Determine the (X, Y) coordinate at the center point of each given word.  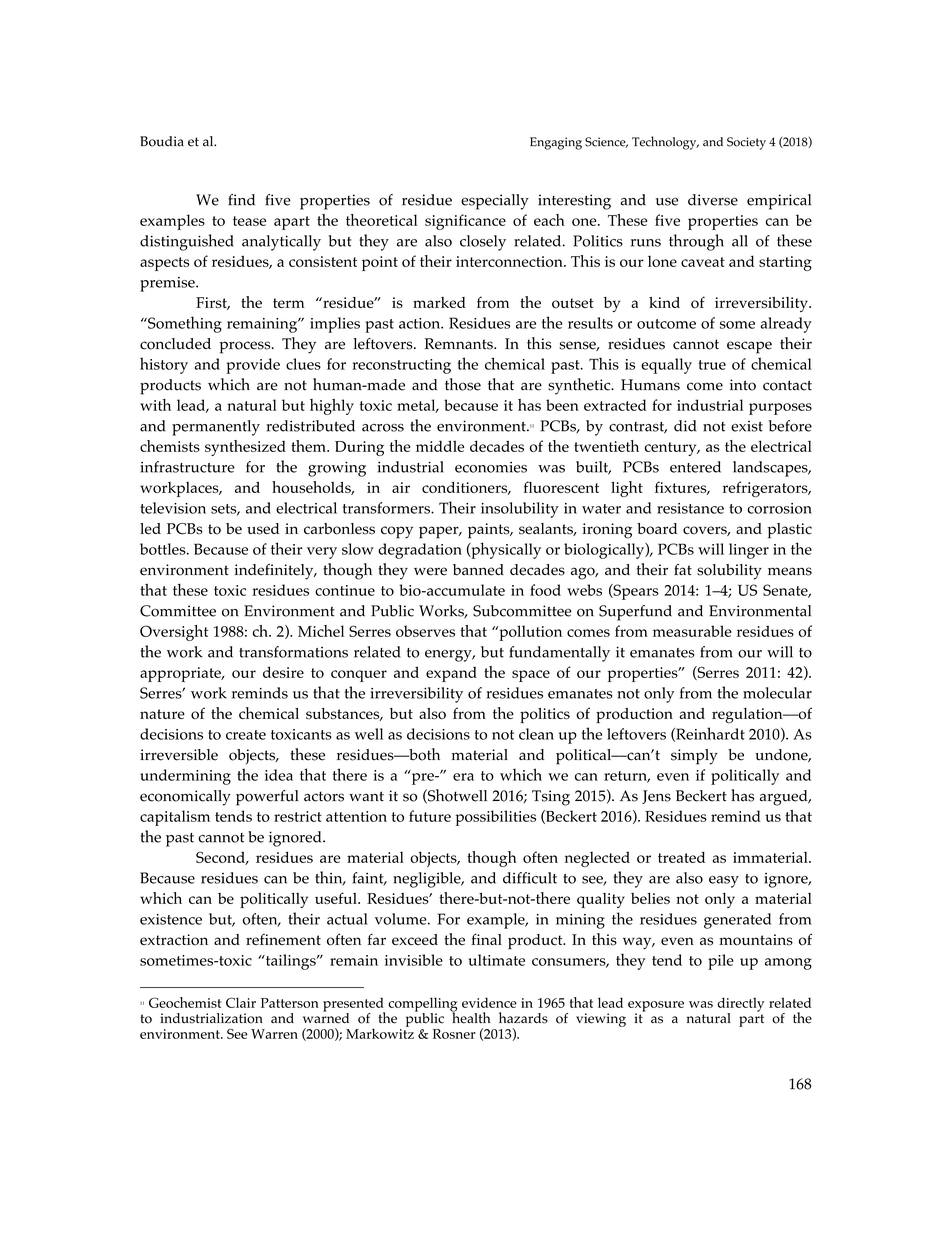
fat (683, 569)
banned (478, 570)
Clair (241, 1002)
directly (740, 1005)
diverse (713, 200)
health (470, 1017)
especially (495, 202)
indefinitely (275, 572)
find (241, 200)
